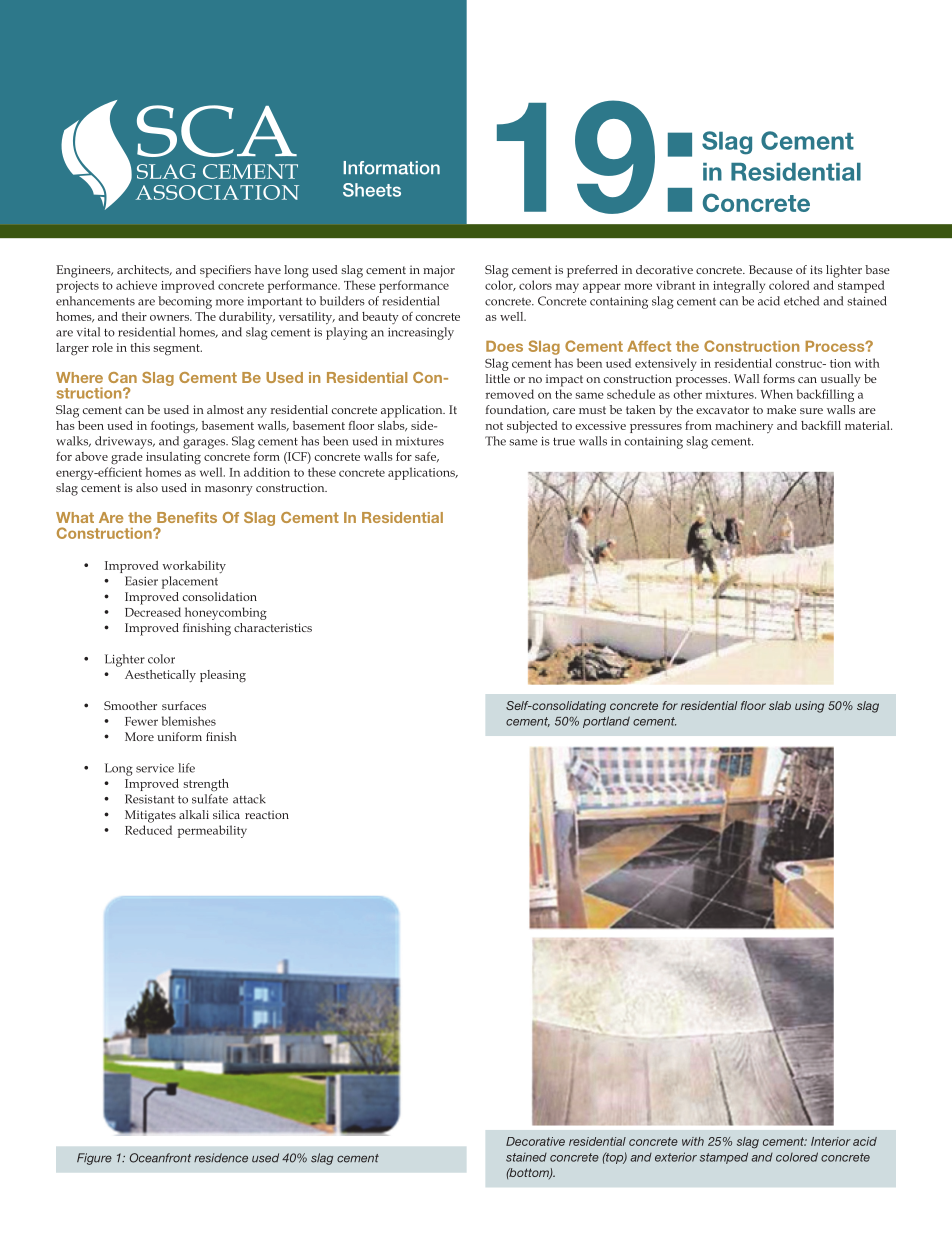  Describe the element at coordinates (160, 1158) in the document. I see `Oceanfront` at that location.
